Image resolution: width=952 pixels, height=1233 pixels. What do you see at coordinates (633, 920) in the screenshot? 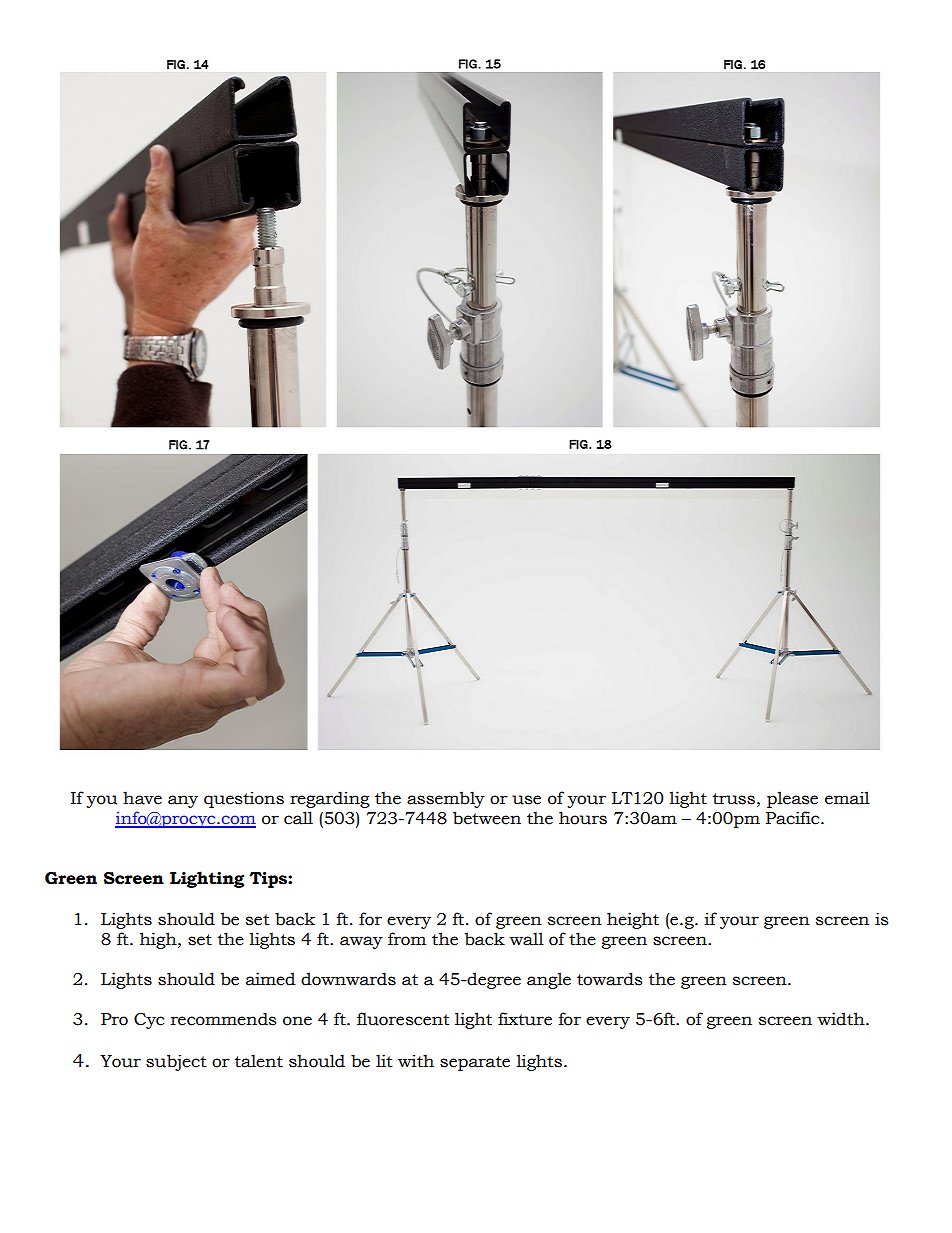
I see `height` at bounding box center [633, 920].
